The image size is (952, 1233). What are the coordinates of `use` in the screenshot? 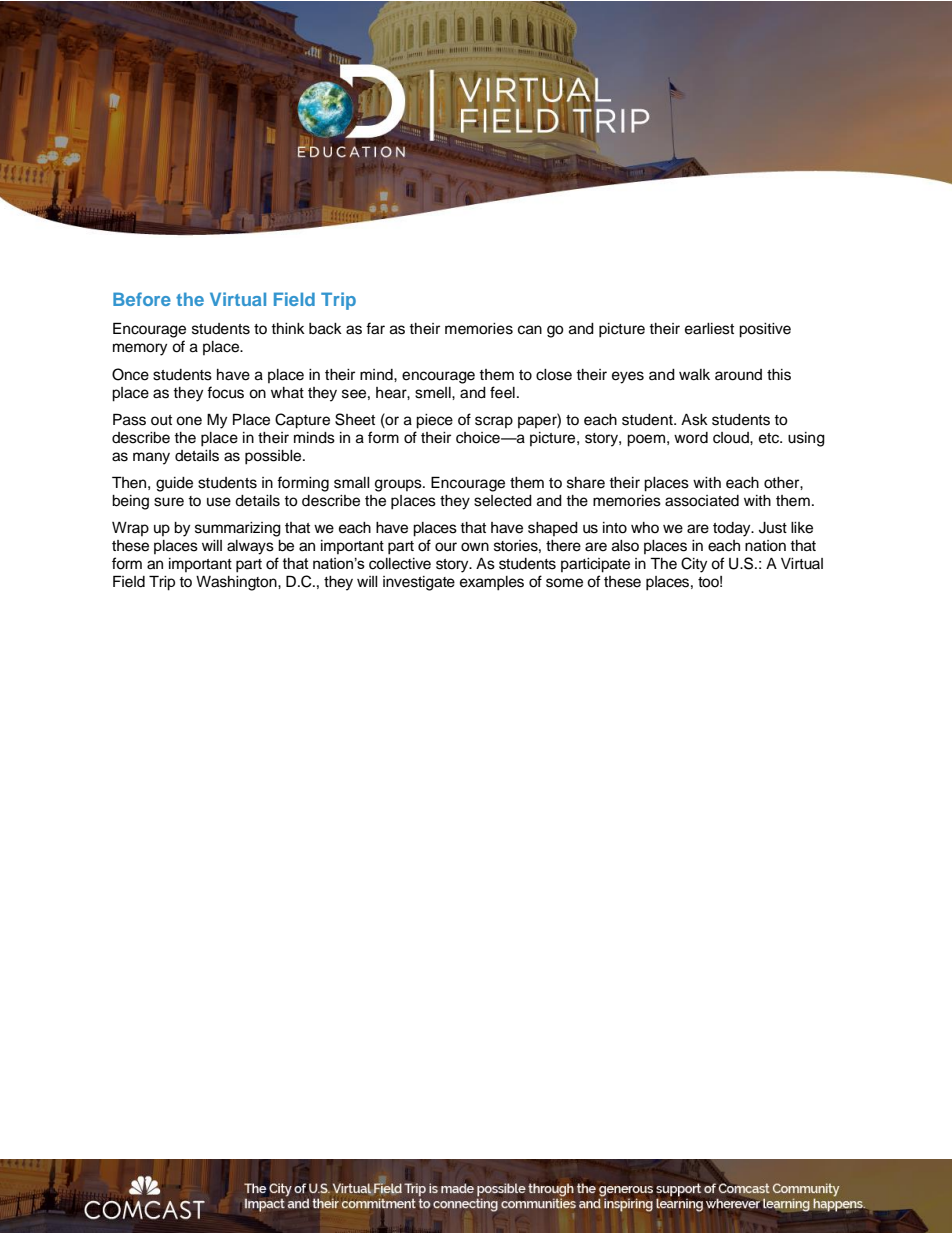 It's located at (219, 502).
